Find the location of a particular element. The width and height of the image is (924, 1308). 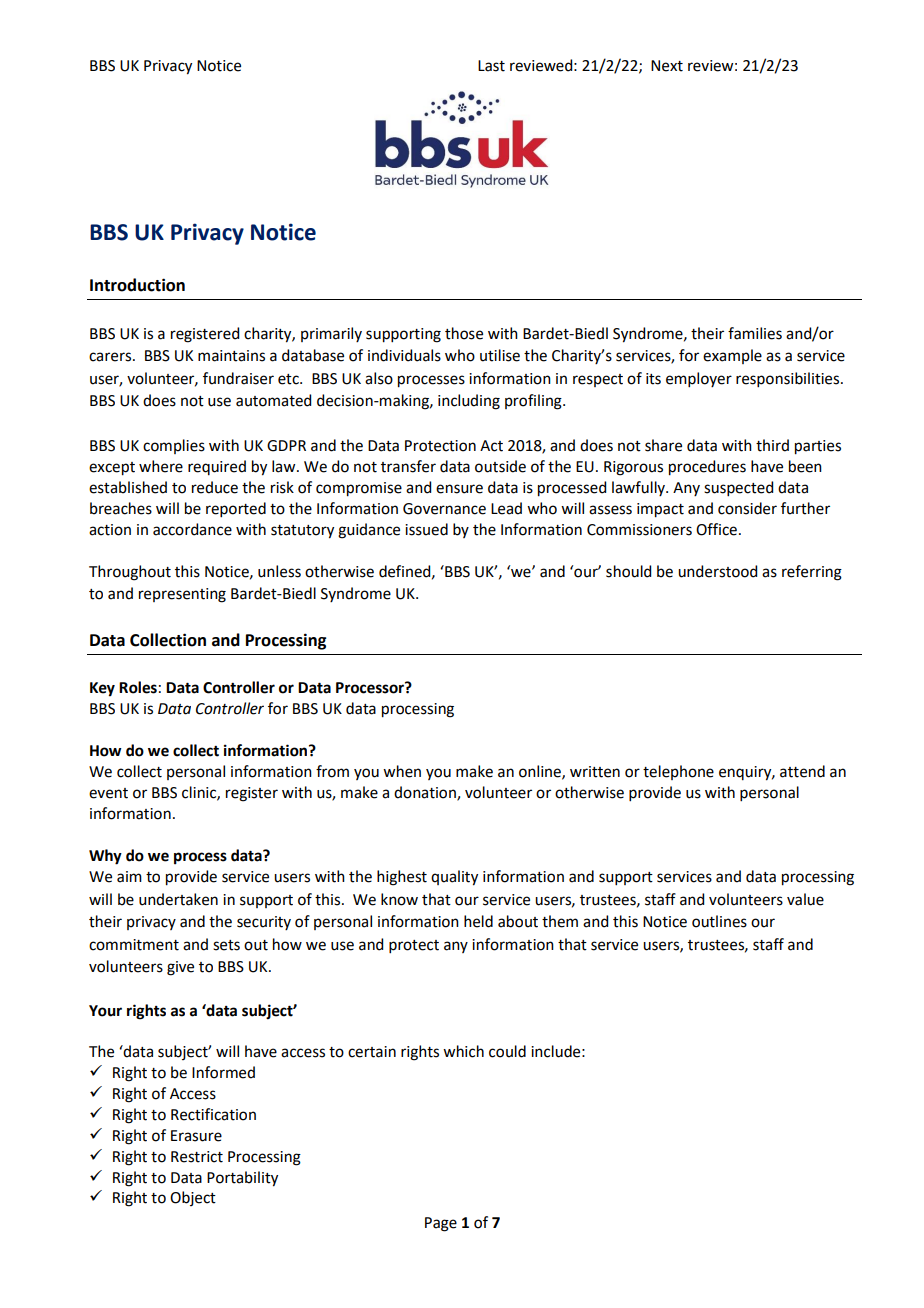

Next is located at coordinates (667, 66).
